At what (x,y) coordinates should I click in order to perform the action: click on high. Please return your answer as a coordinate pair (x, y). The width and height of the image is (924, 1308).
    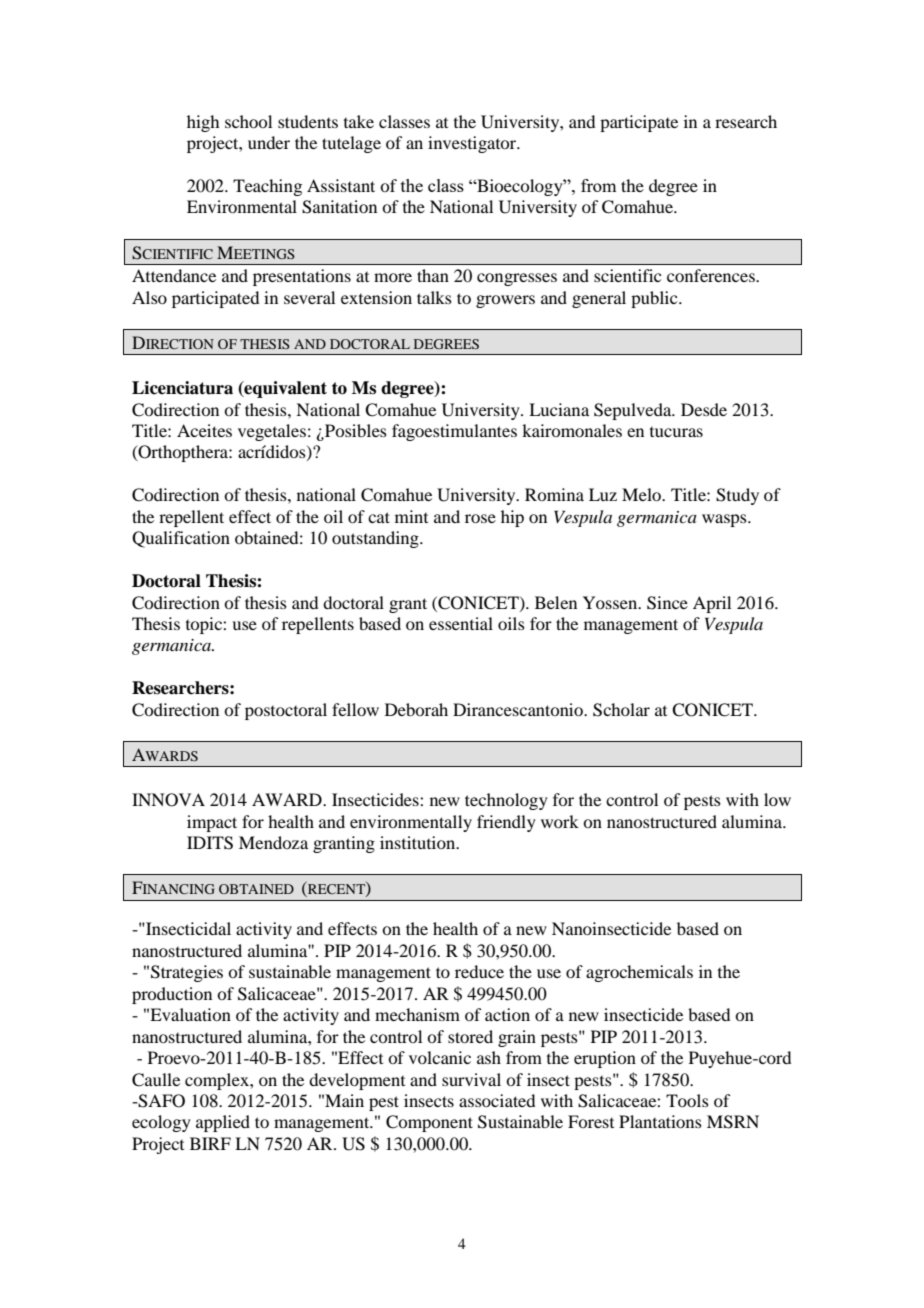
    Looking at the image, I should click on (203, 123).
